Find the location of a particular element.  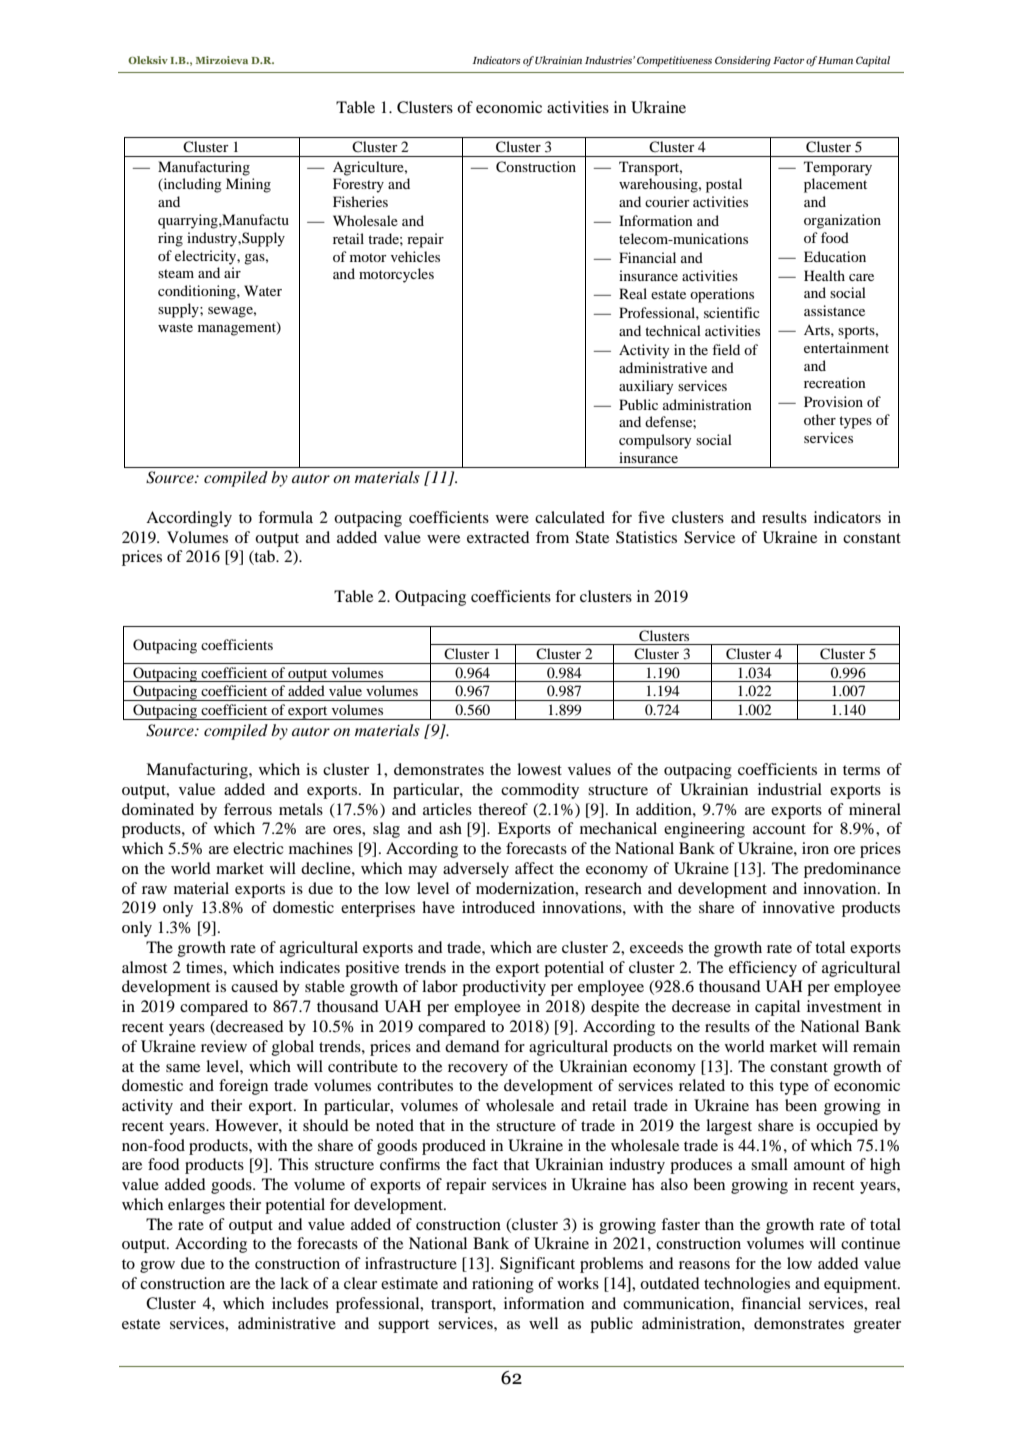

technologies is located at coordinates (747, 1285).
